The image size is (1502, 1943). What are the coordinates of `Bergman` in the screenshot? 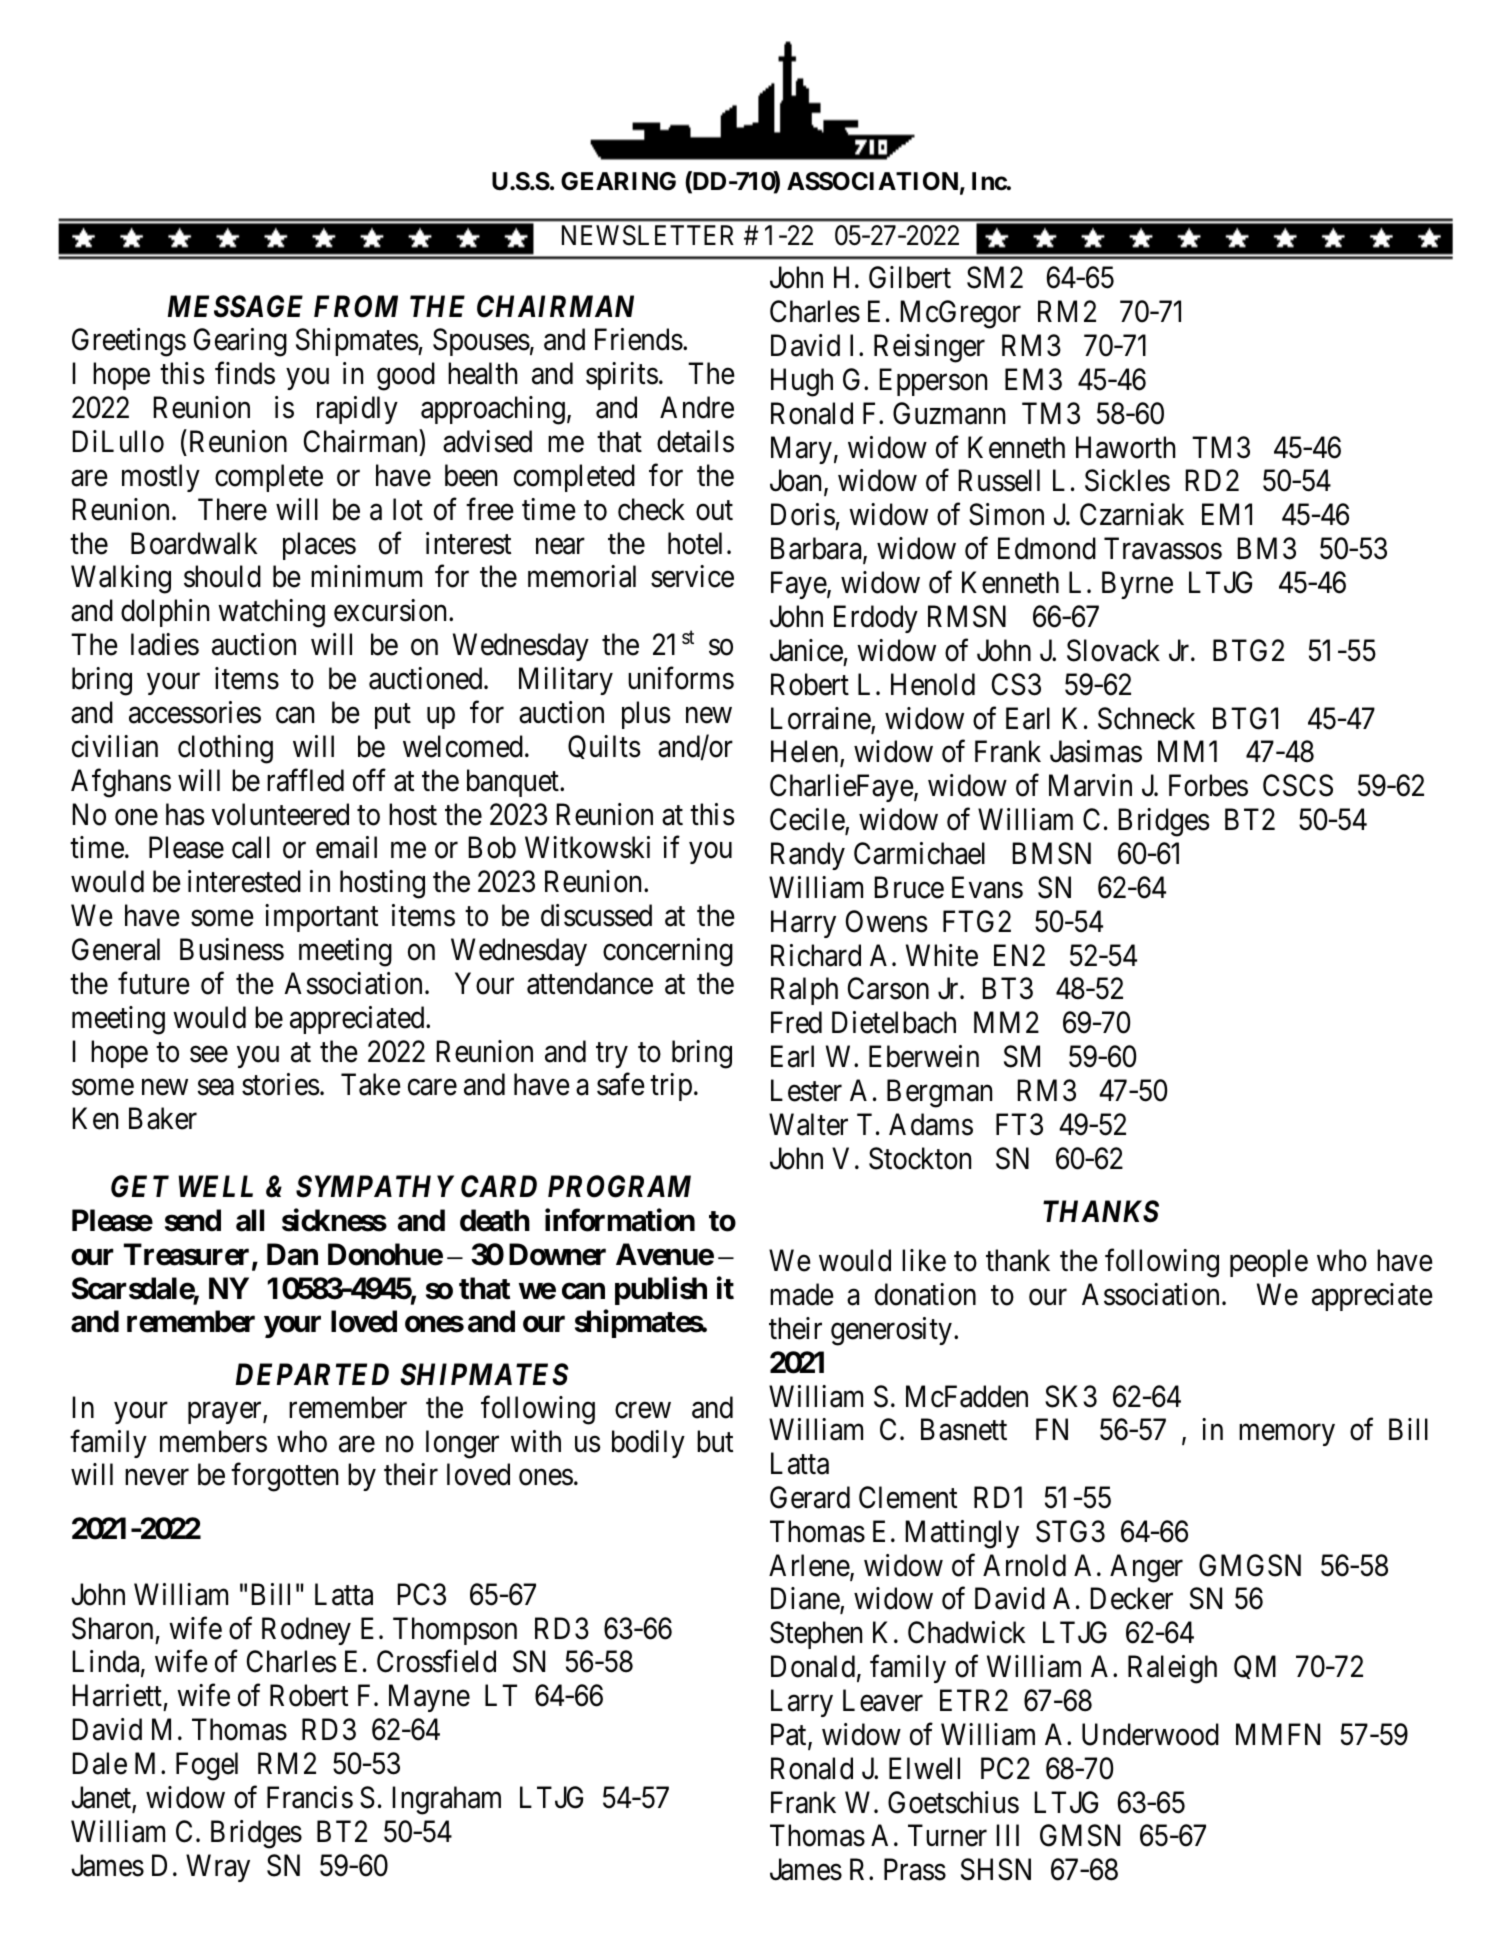 It's located at (939, 1094).
